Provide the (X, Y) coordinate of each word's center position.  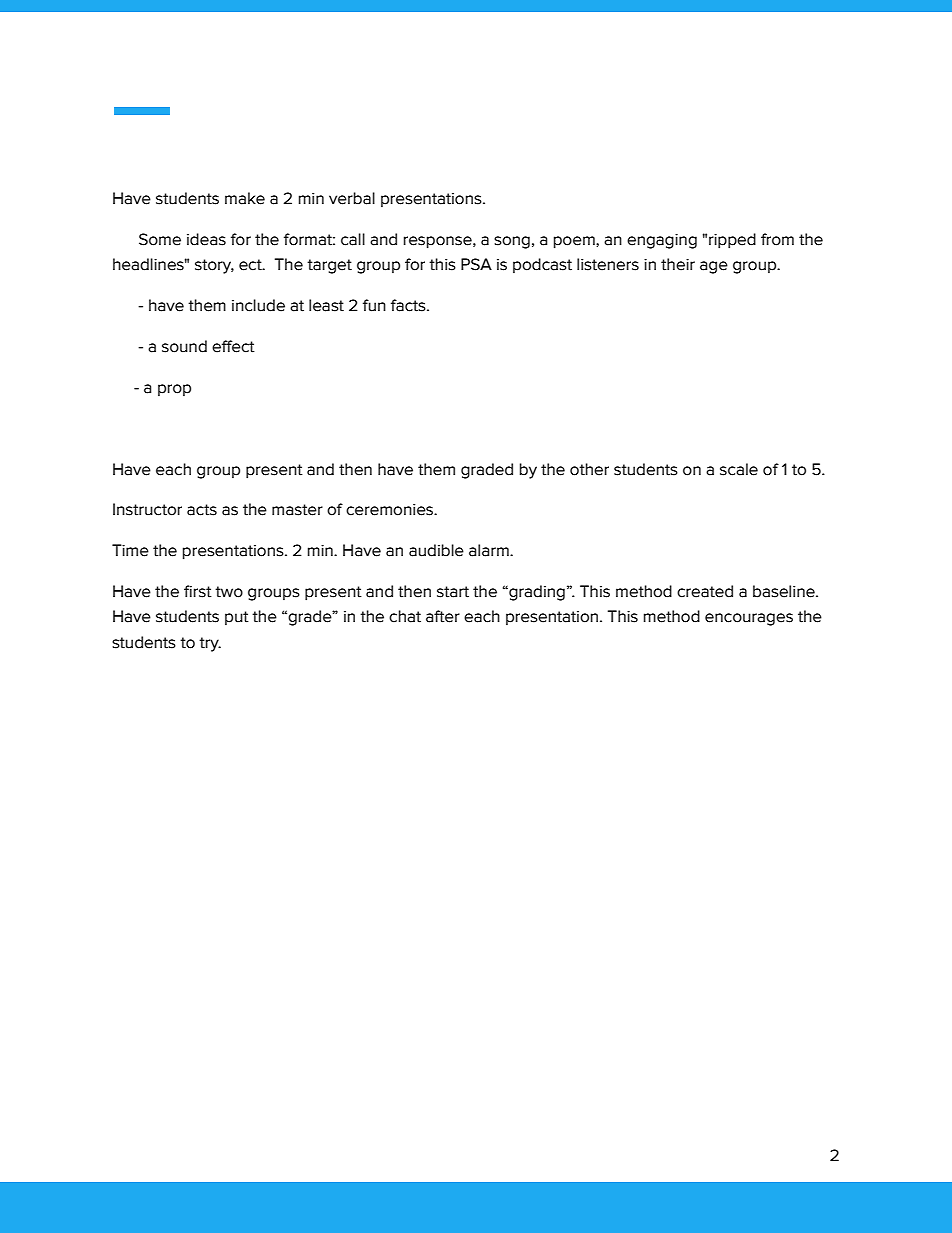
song (512, 242)
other (589, 469)
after (443, 616)
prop (174, 390)
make (245, 198)
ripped (732, 241)
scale (739, 469)
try (210, 644)
